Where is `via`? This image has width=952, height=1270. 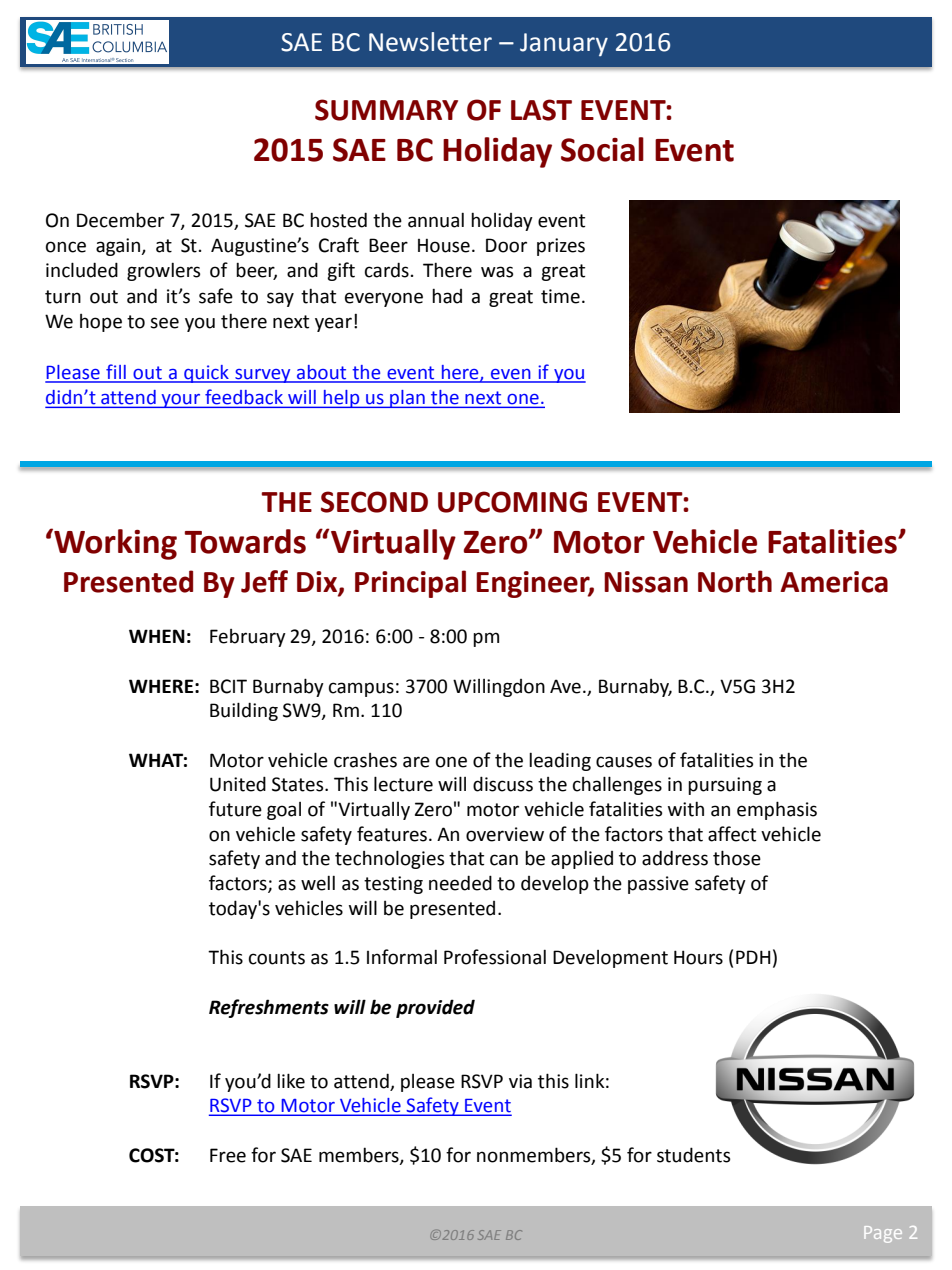
via is located at coordinates (520, 1081).
